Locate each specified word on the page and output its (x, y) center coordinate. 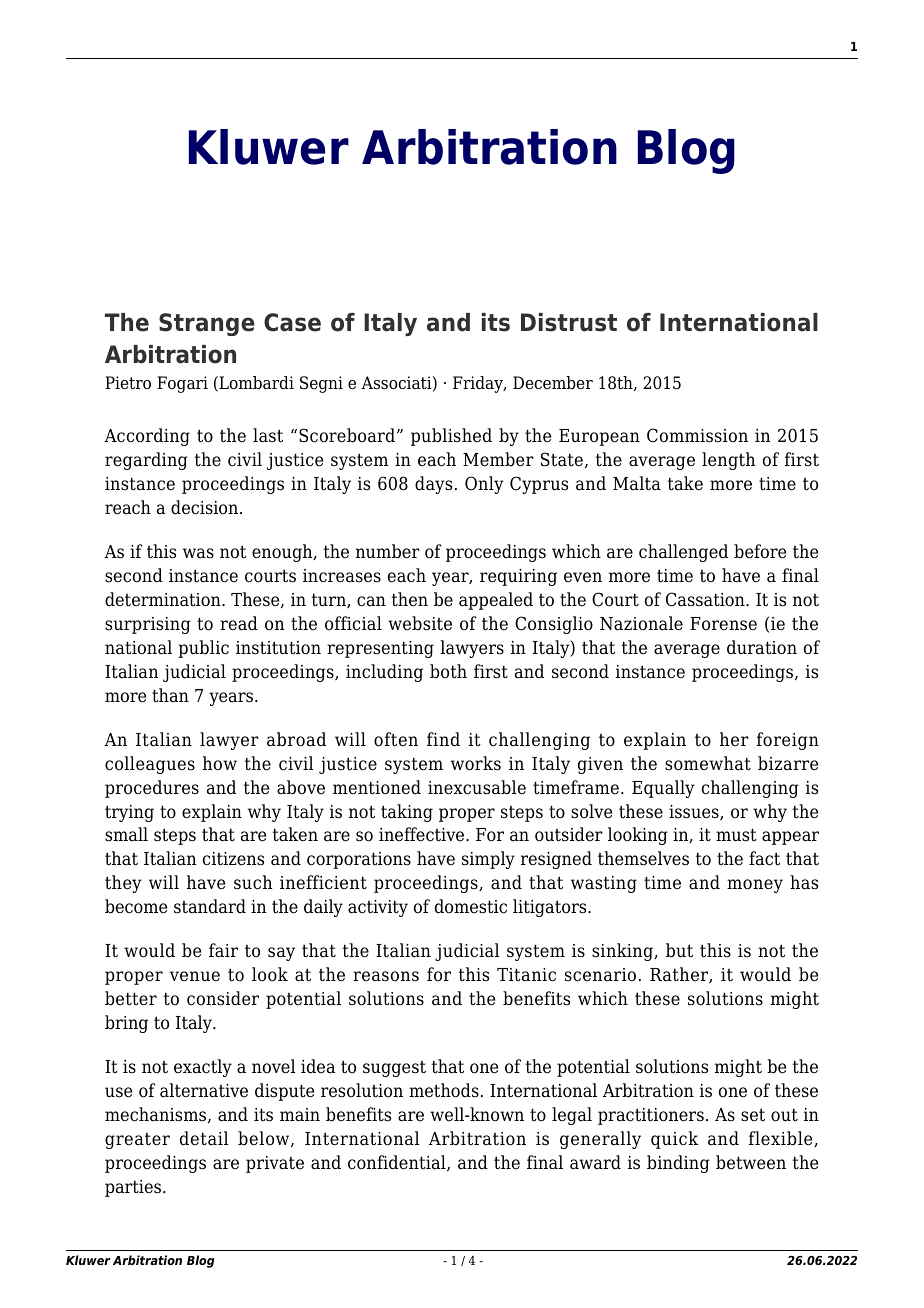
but (679, 950)
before (760, 551)
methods (444, 1090)
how (220, 763)
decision (206, 507)
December (553, 383)
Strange (207, 324)
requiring (518, 577)
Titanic (526, 975)
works (476, 763)
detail (204, 1138)
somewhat (708, 763)
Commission (697, 435)
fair (223, 950)
